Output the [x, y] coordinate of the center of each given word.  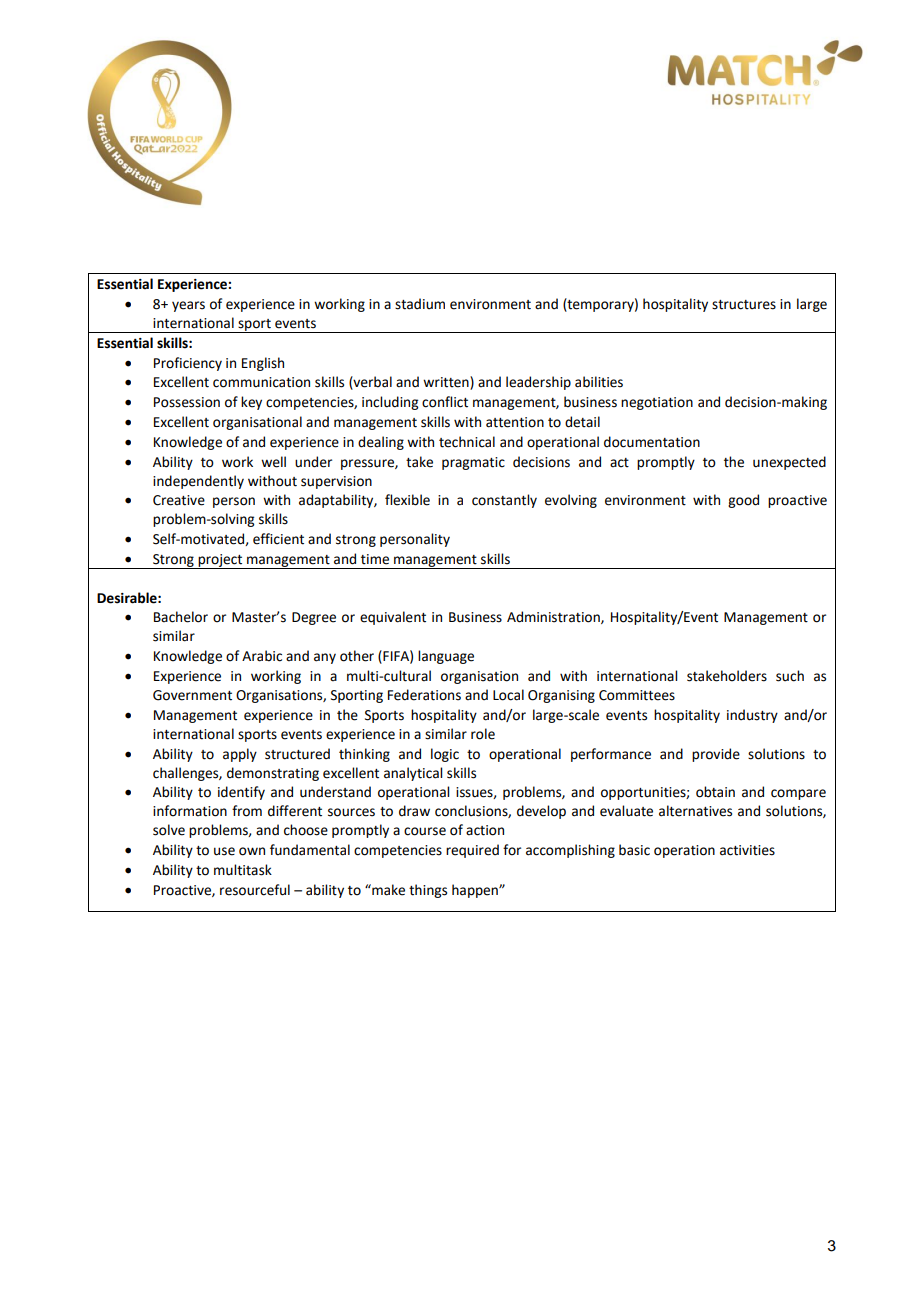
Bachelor [181, 617]
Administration [554, 617]
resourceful [255, 890]
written [447, 383]
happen [476, 891]
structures [744, 305]
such [790, 676]
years [188, 306]
